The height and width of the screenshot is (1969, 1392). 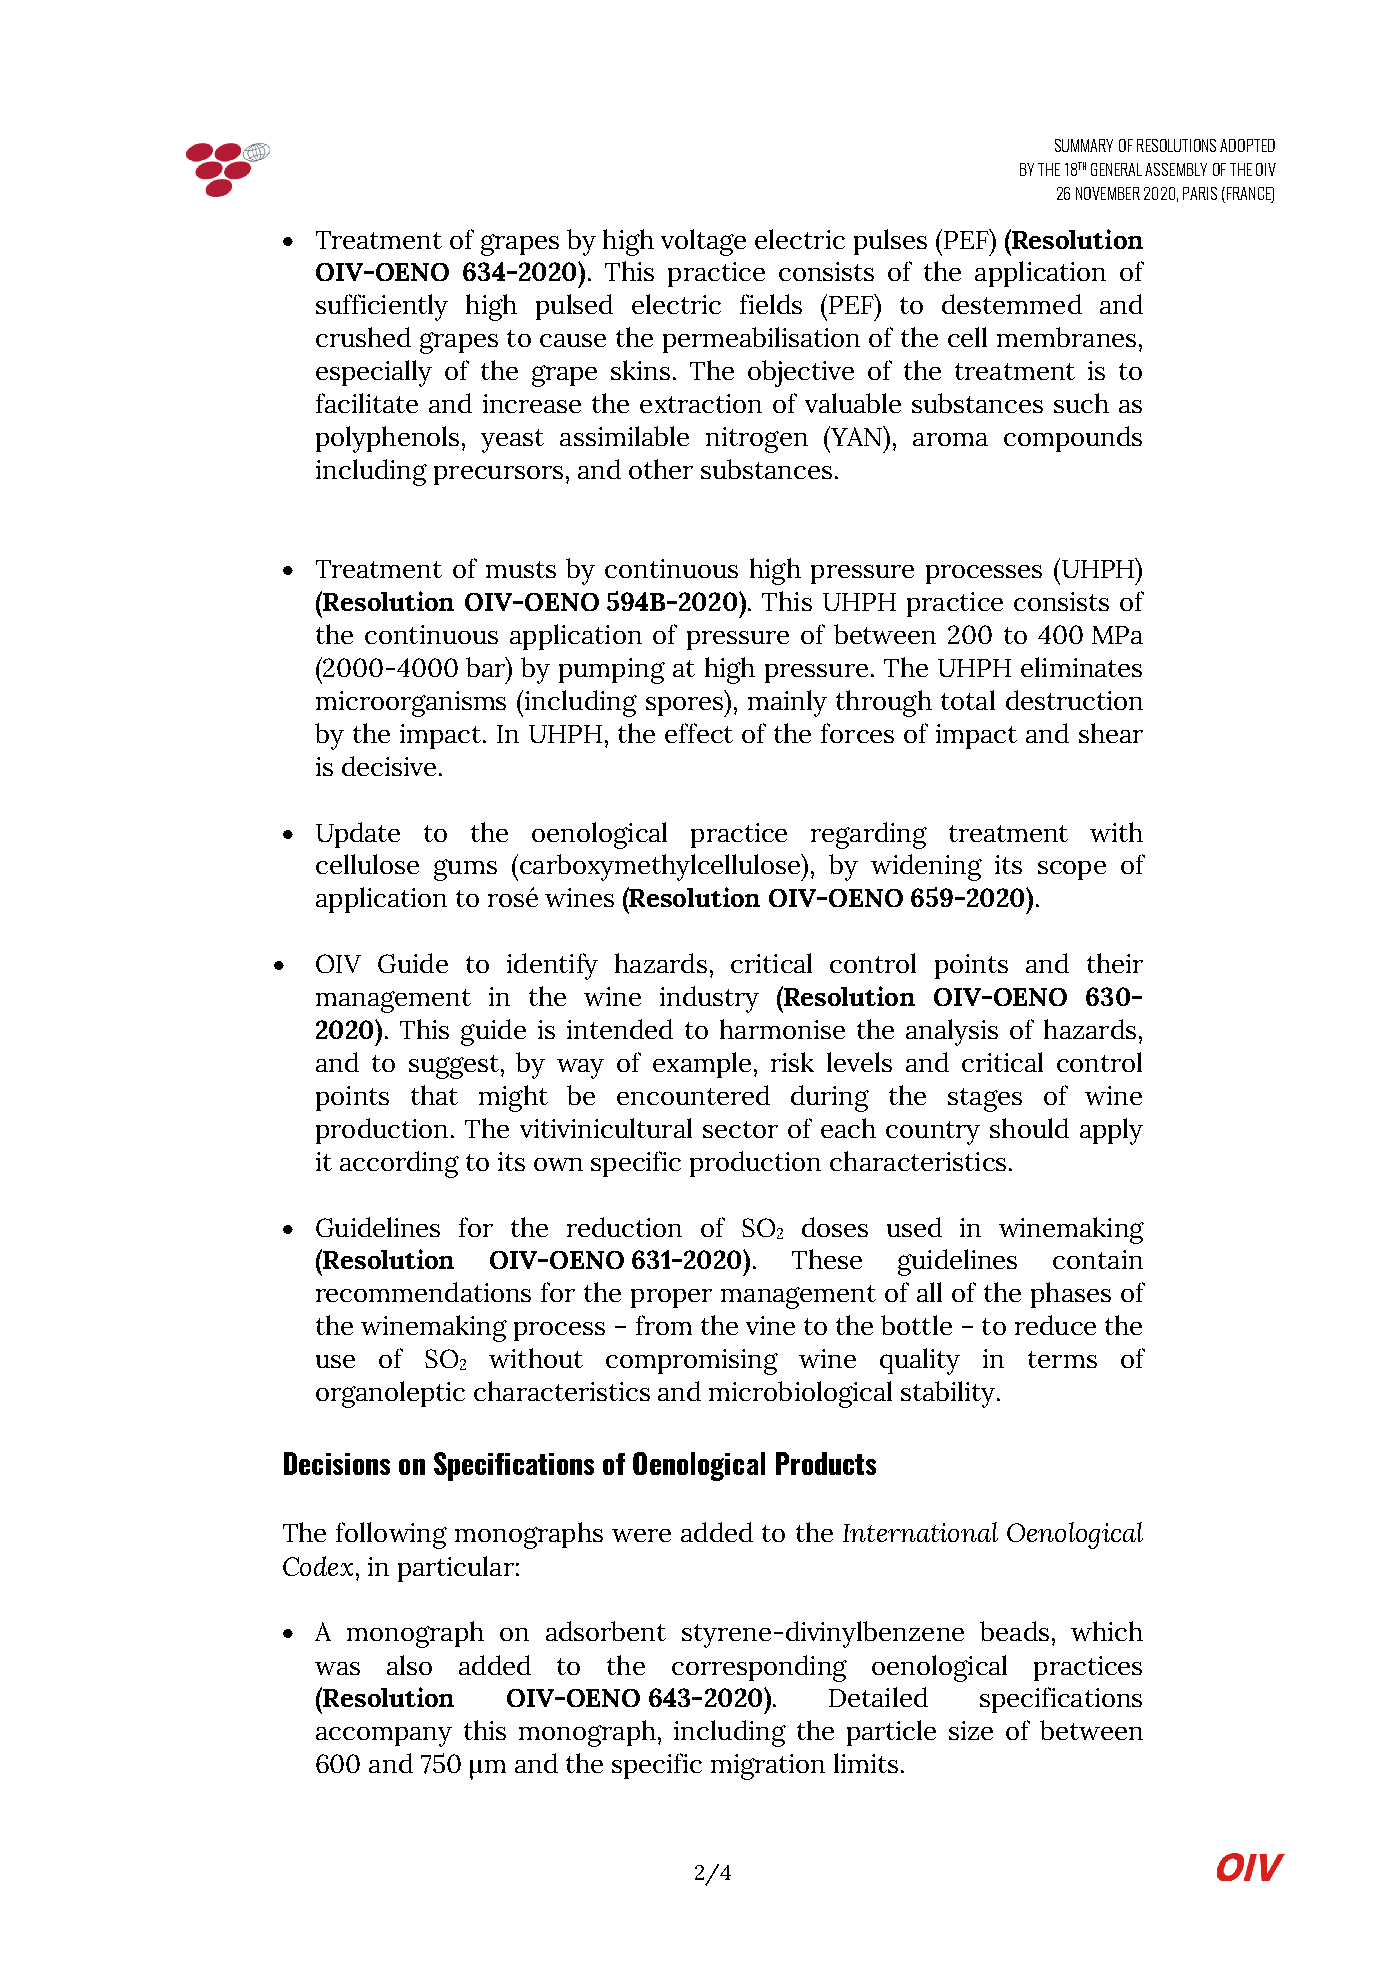 What do you see at coordinates (770, 1325) in the screenshot?
I see `vine` at bounding box center [770, 1325].
